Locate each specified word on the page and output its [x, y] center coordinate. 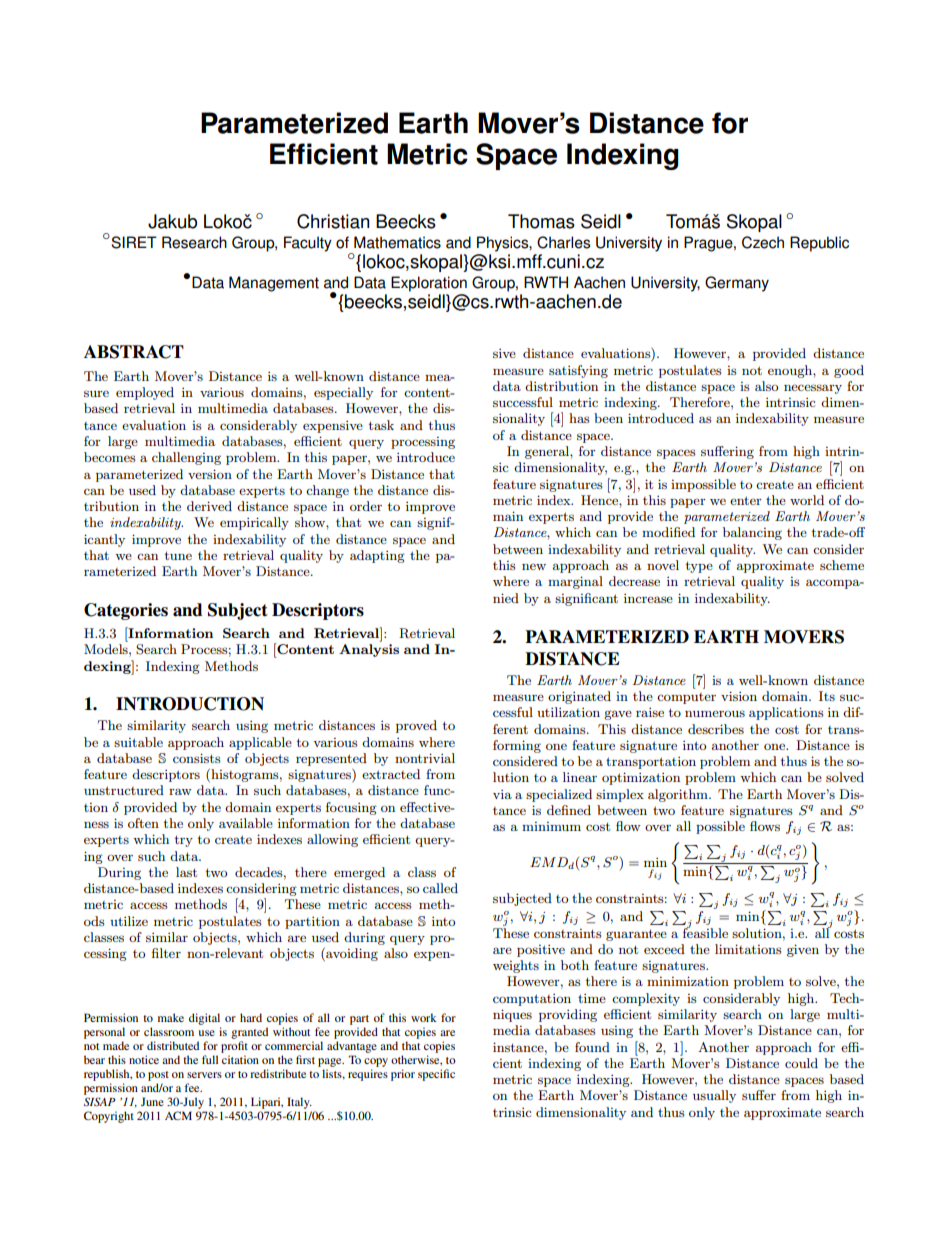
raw [180, 791]
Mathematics [397, 242]
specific [436, 1075]
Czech [763, 242]
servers [204, 1075]
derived [209, 506]
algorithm [679, 795]
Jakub [172, 221]
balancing [752, 533]
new [534, 566]
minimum [551, 826]
